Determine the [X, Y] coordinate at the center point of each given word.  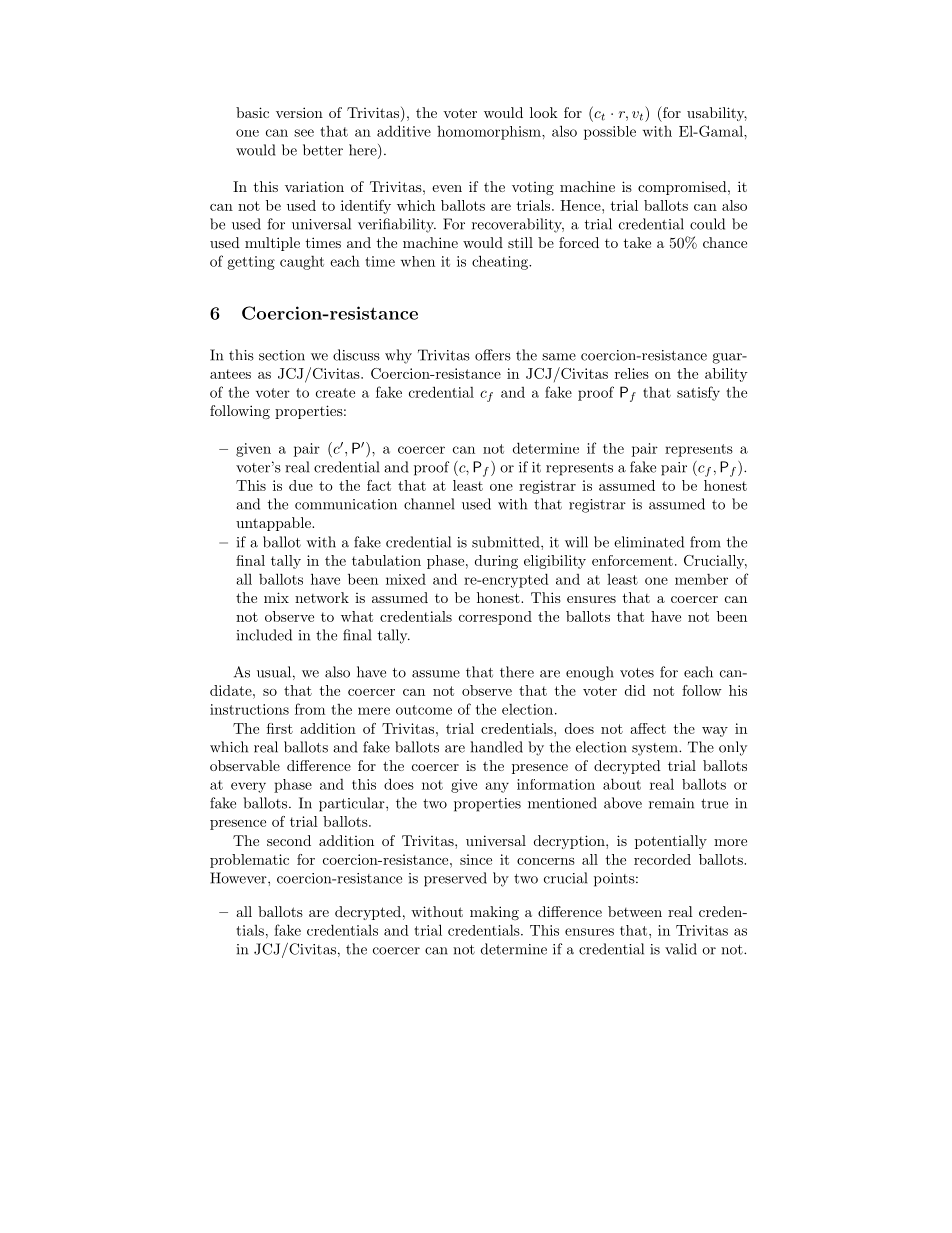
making [494, 913]
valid [681, 949]
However [239, 878]
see [304, 133]
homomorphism [490, 133]
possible [610, 133]
